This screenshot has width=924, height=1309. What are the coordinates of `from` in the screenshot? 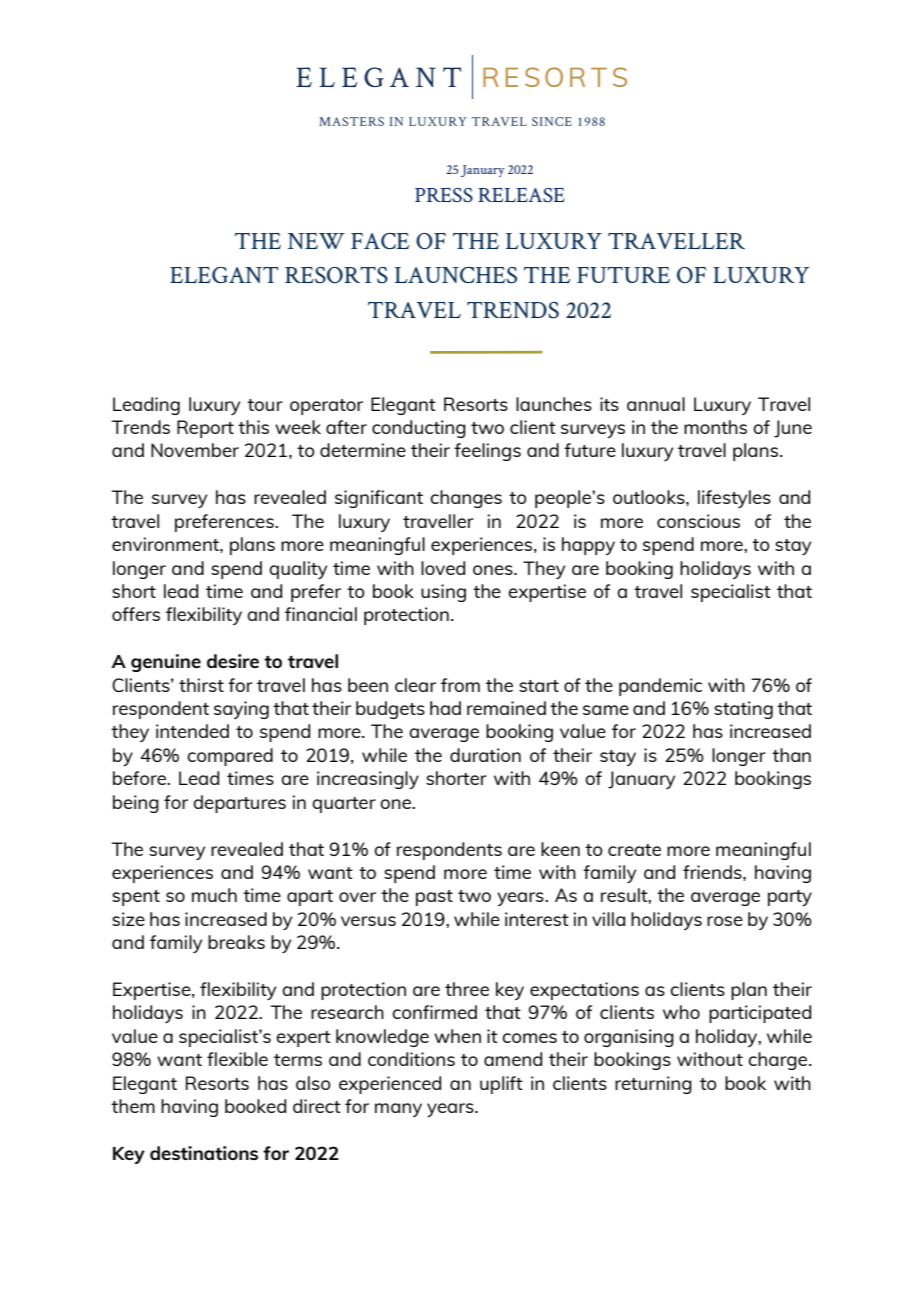 It's located at (460, 685).
